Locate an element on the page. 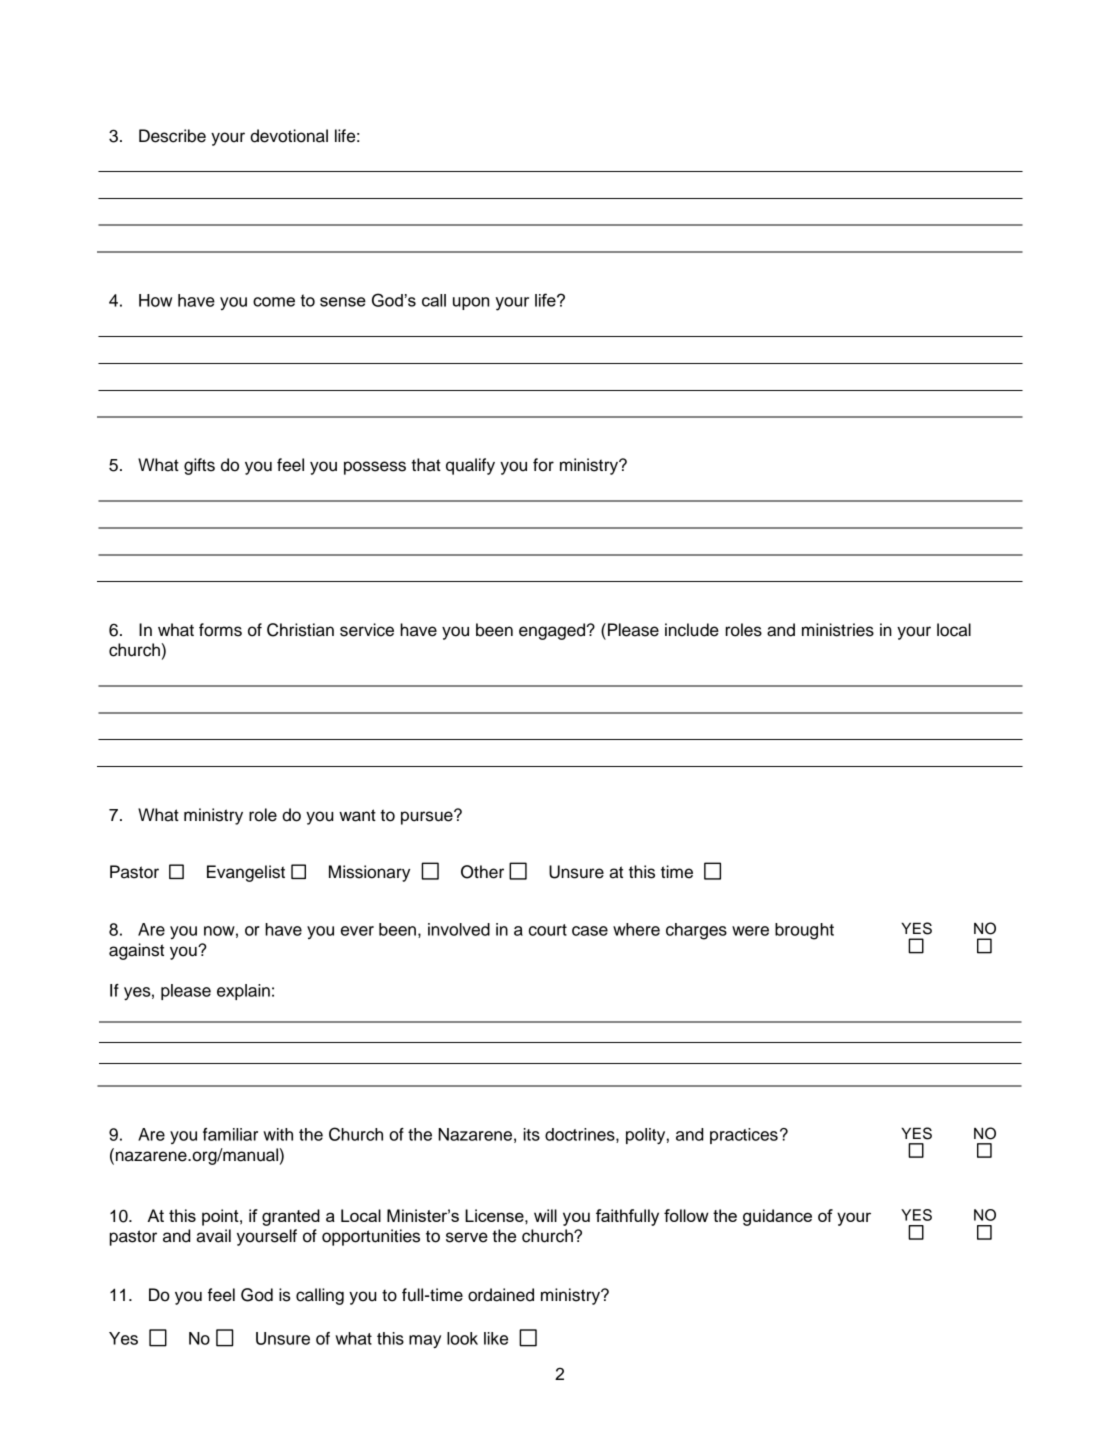 Image resolution: width=1120 pixels, height=1449 pixels. Describe is located at coordinates (172, 136).
